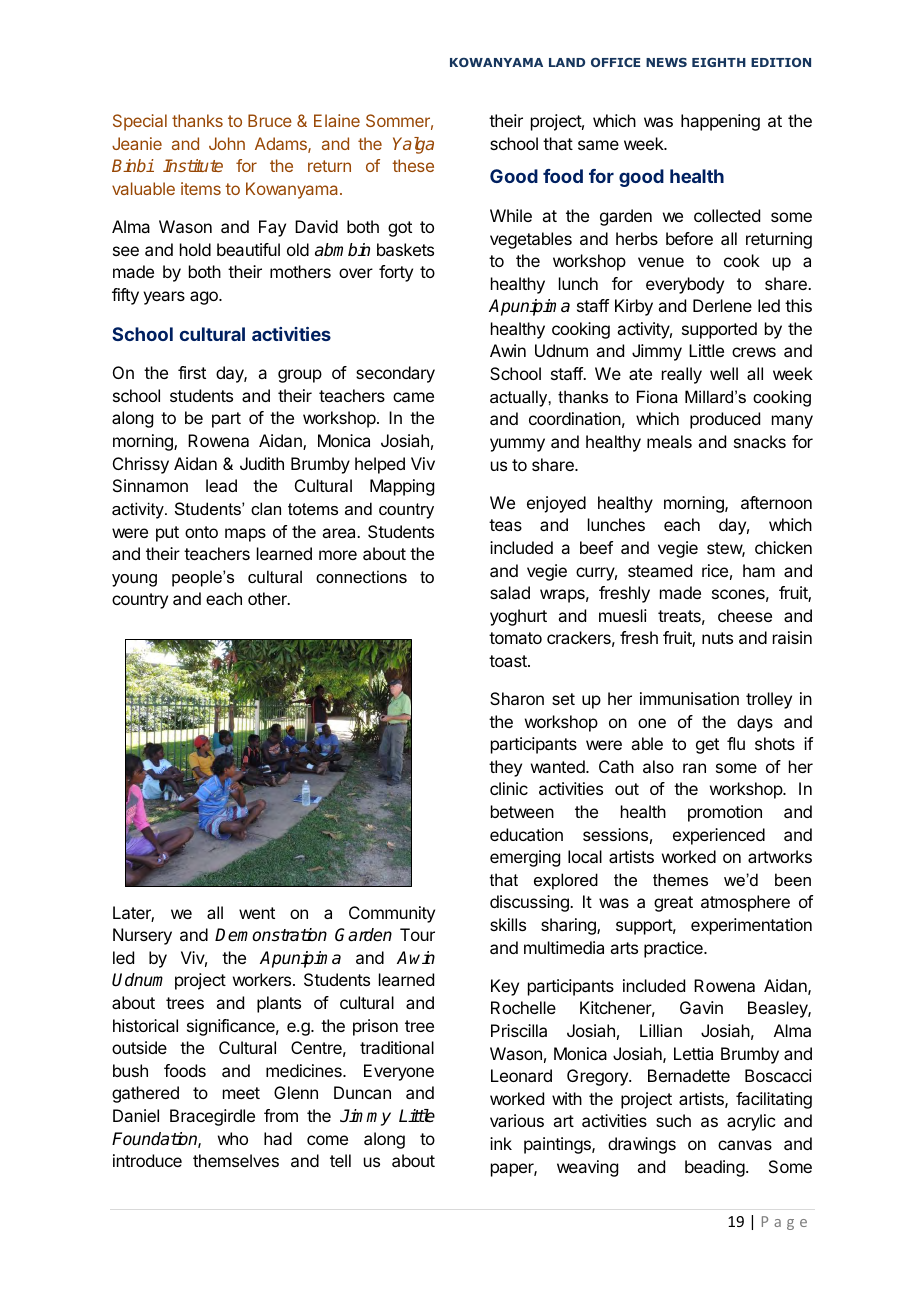  I want to click on acrylic, so click(751, 1122).
